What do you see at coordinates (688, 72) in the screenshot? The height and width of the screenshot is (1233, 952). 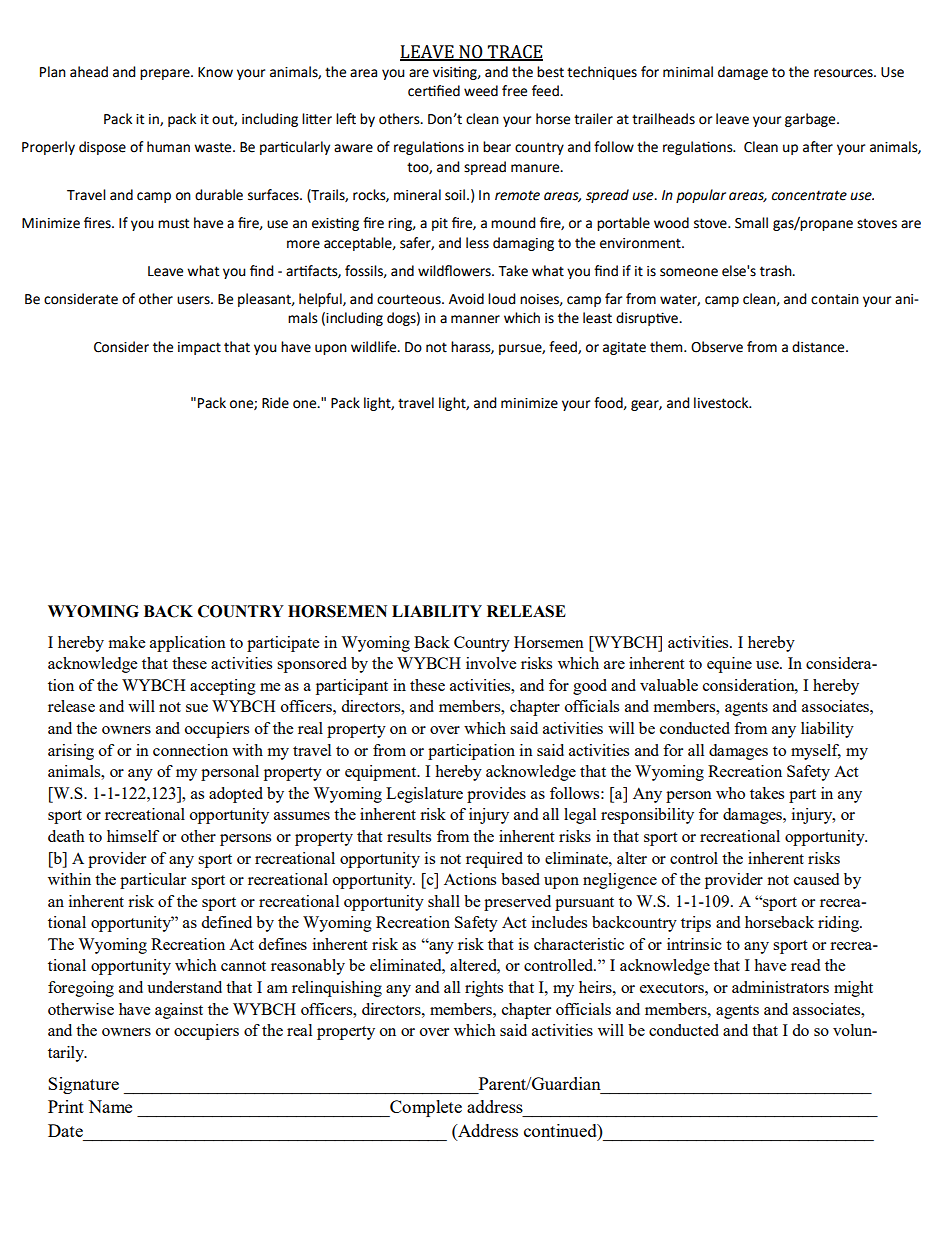 I see `minimal` at bounding box center [688, 72].
